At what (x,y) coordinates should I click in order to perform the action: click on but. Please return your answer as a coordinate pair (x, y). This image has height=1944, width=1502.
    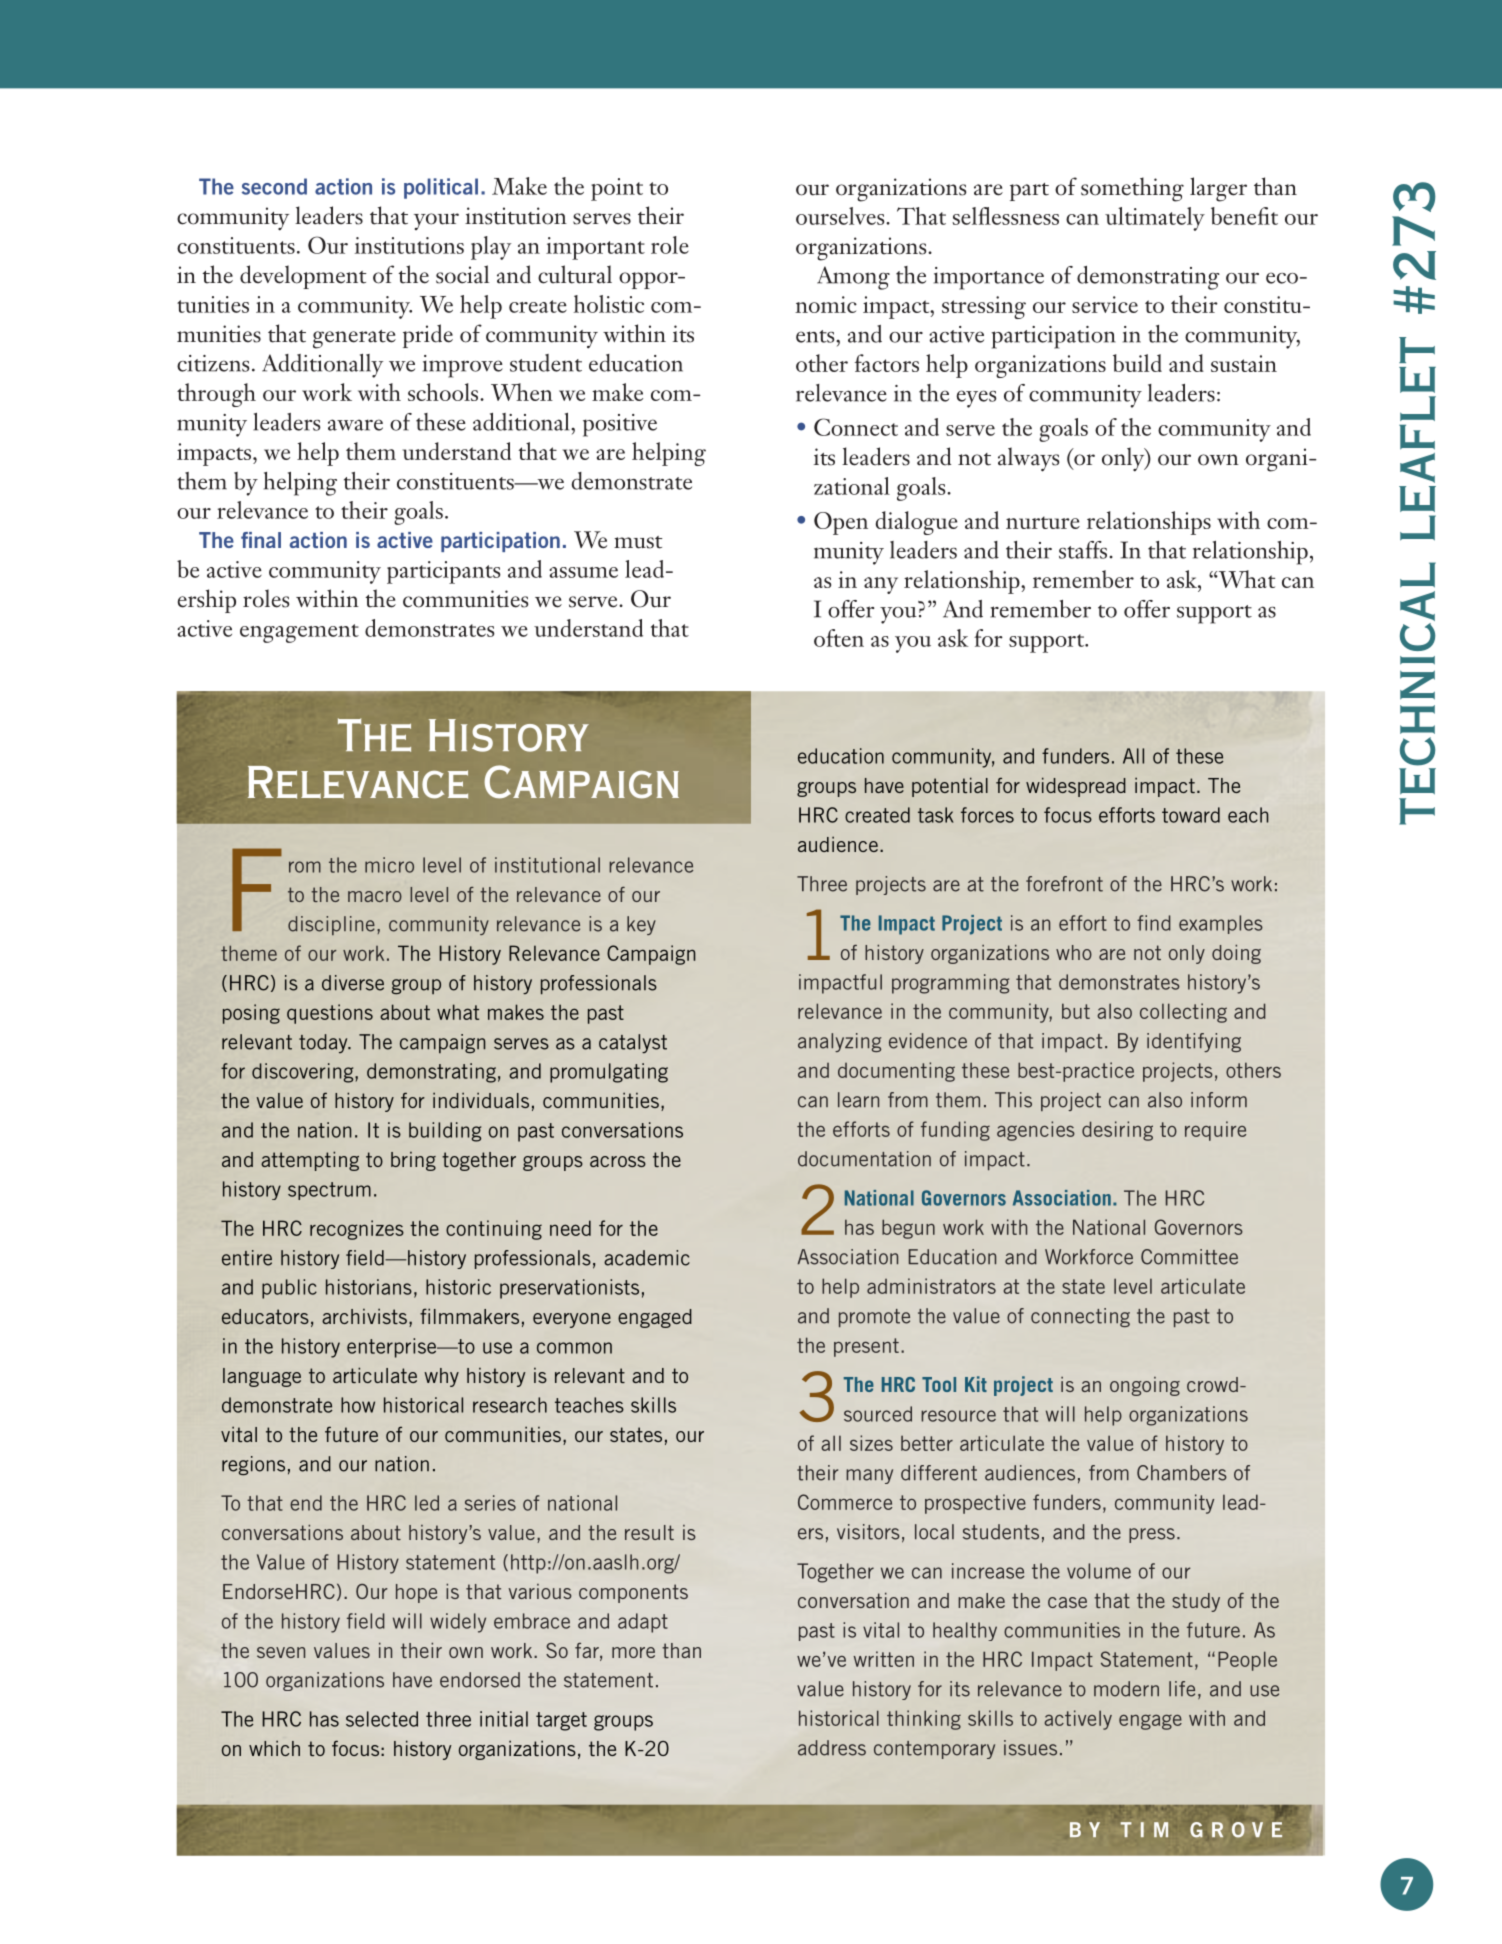
    Looking at the image, I should click on (1076, 1011).
